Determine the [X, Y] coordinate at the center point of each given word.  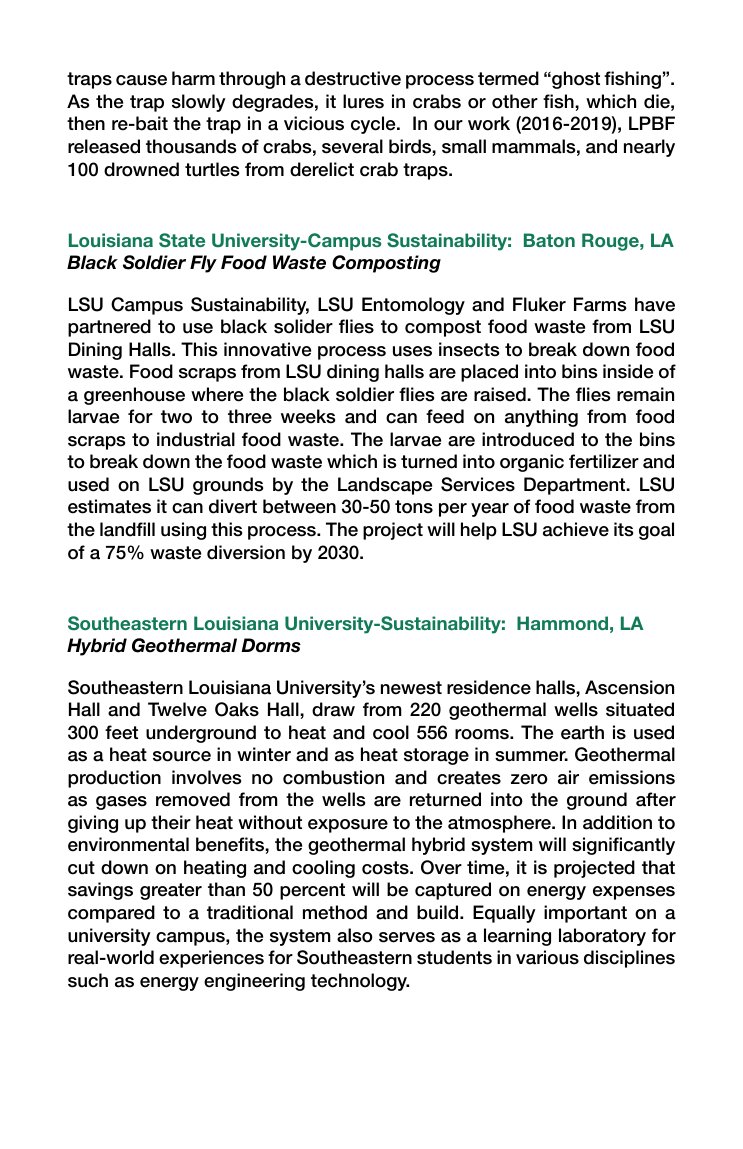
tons [414, 507]
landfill [127, 529]
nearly [649, 148]
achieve [576, 529]
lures [363, 101]
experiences [211, 959]
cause [141, 80]
